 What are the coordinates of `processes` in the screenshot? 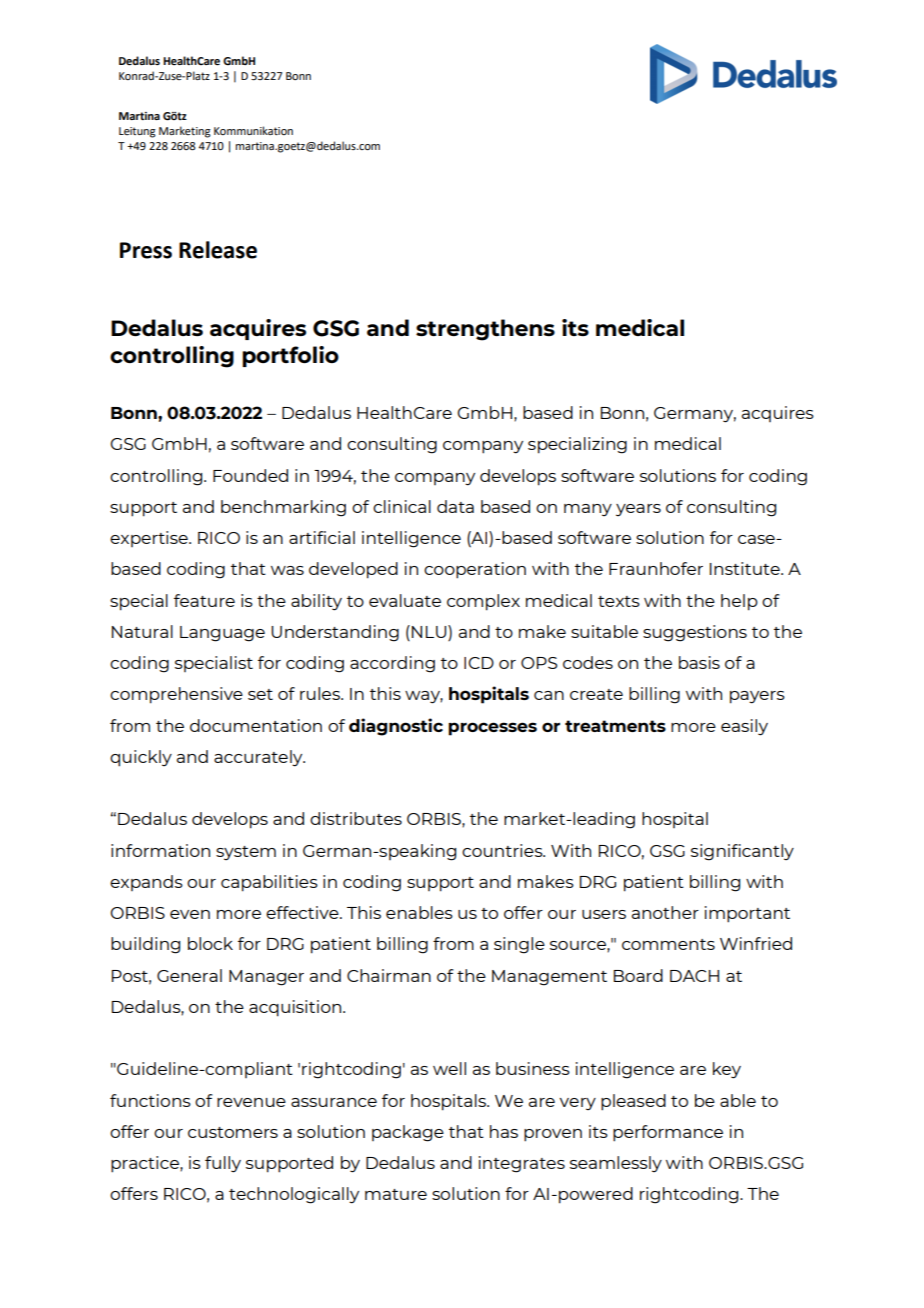 It's located at (492, 729).
